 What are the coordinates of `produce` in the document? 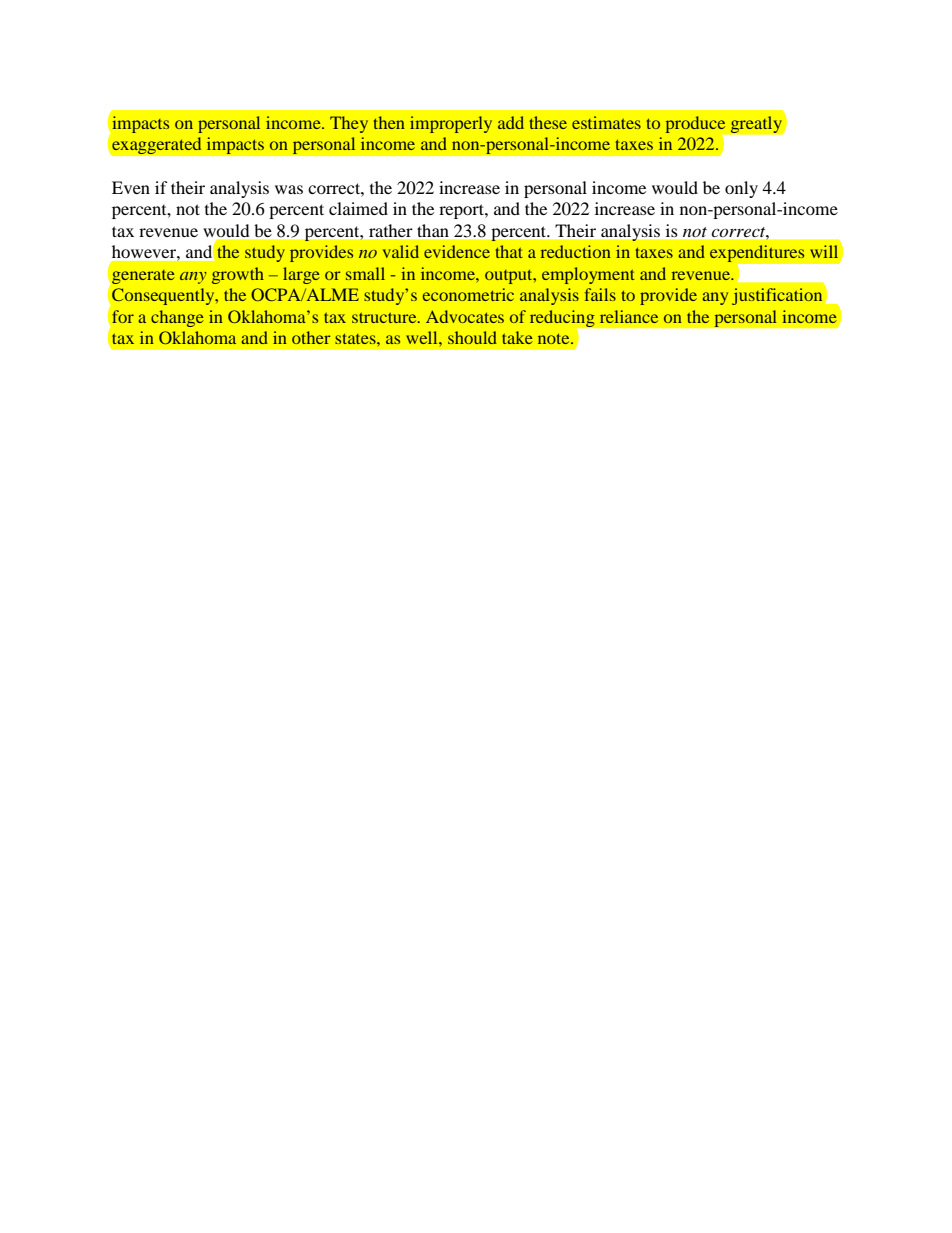 It's located at (695, 124).
